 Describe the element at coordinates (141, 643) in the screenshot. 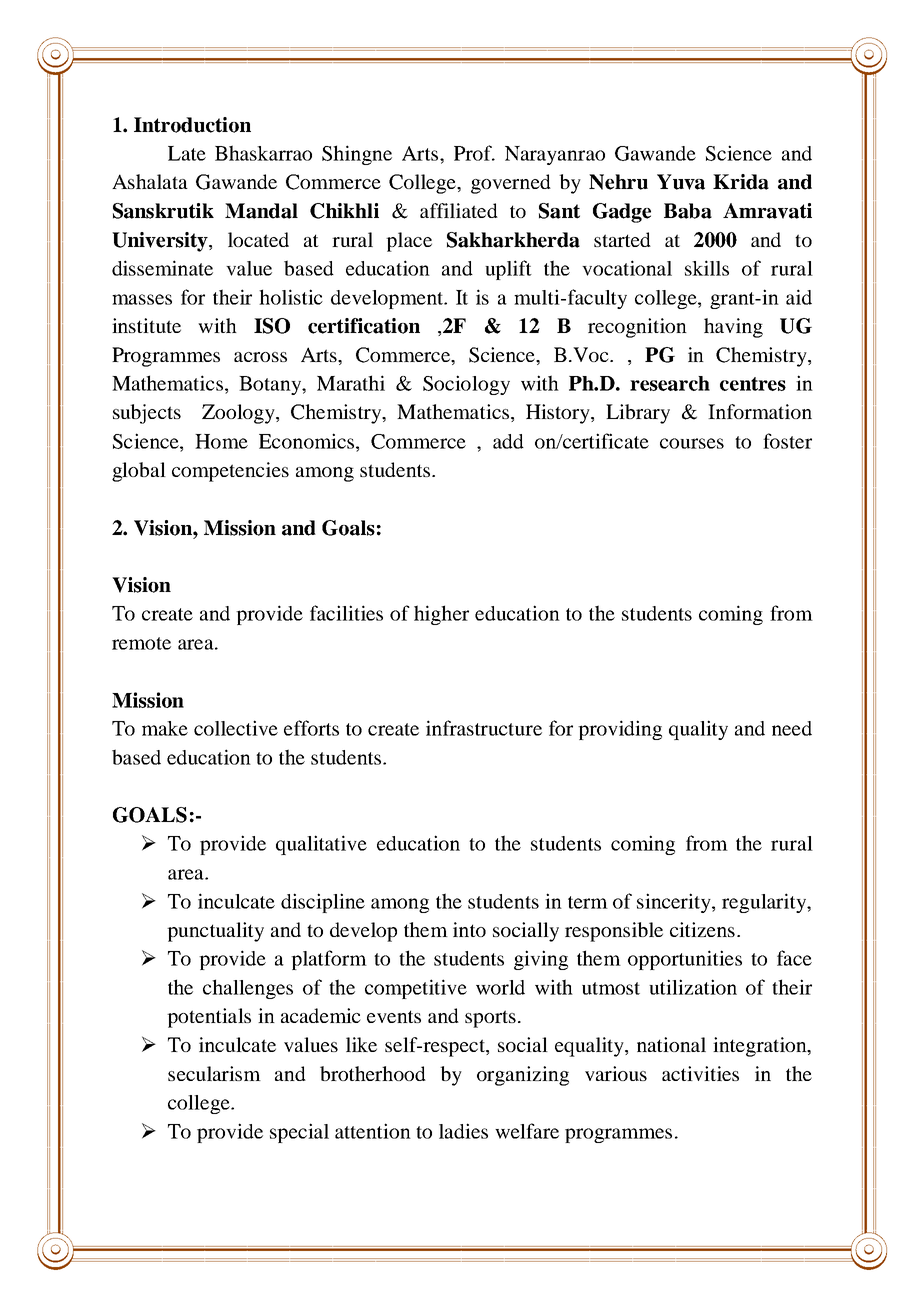

I see `remote` at that location.
